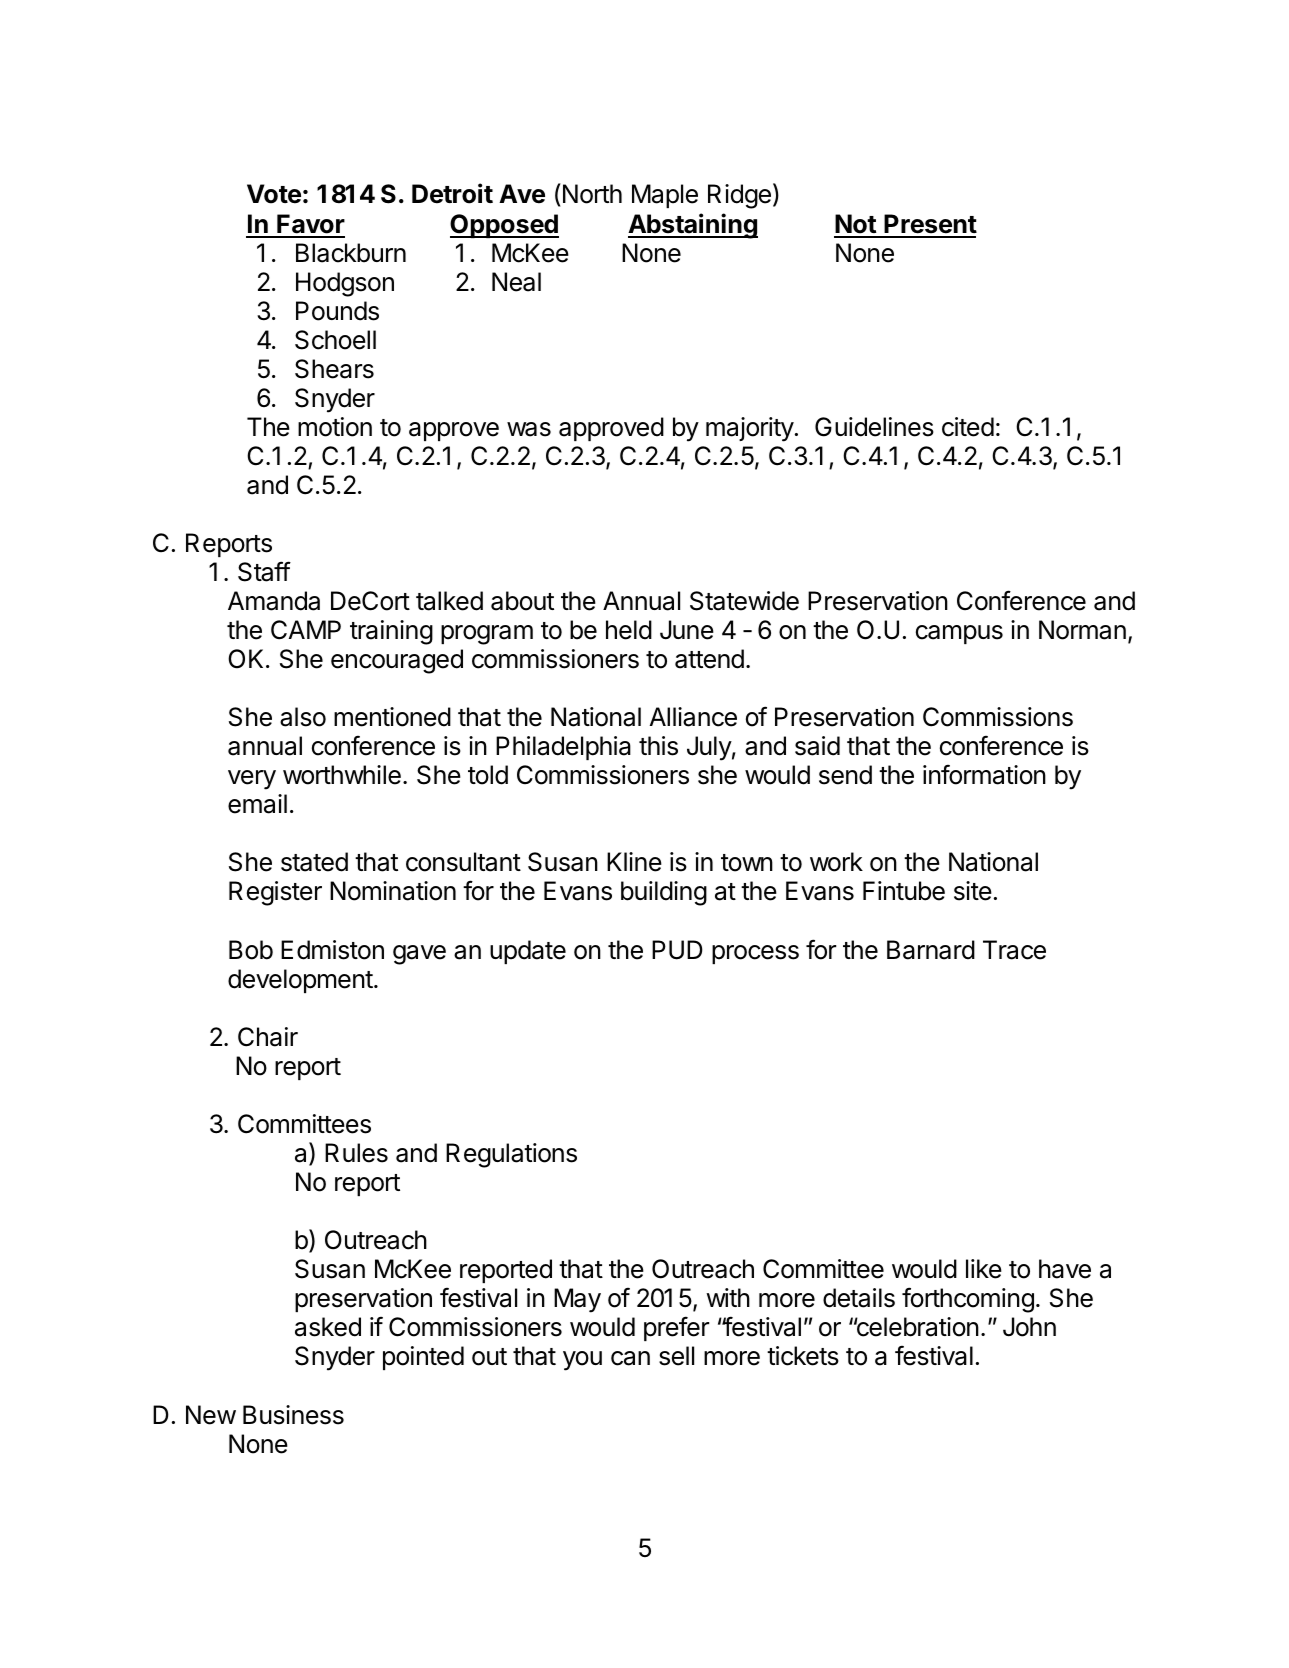 This screenshot has width=1289, height=1668. What do you see at coordinates (630, 1358) in the screenshot?
I see `can` at bounding box center [630, 1358].
